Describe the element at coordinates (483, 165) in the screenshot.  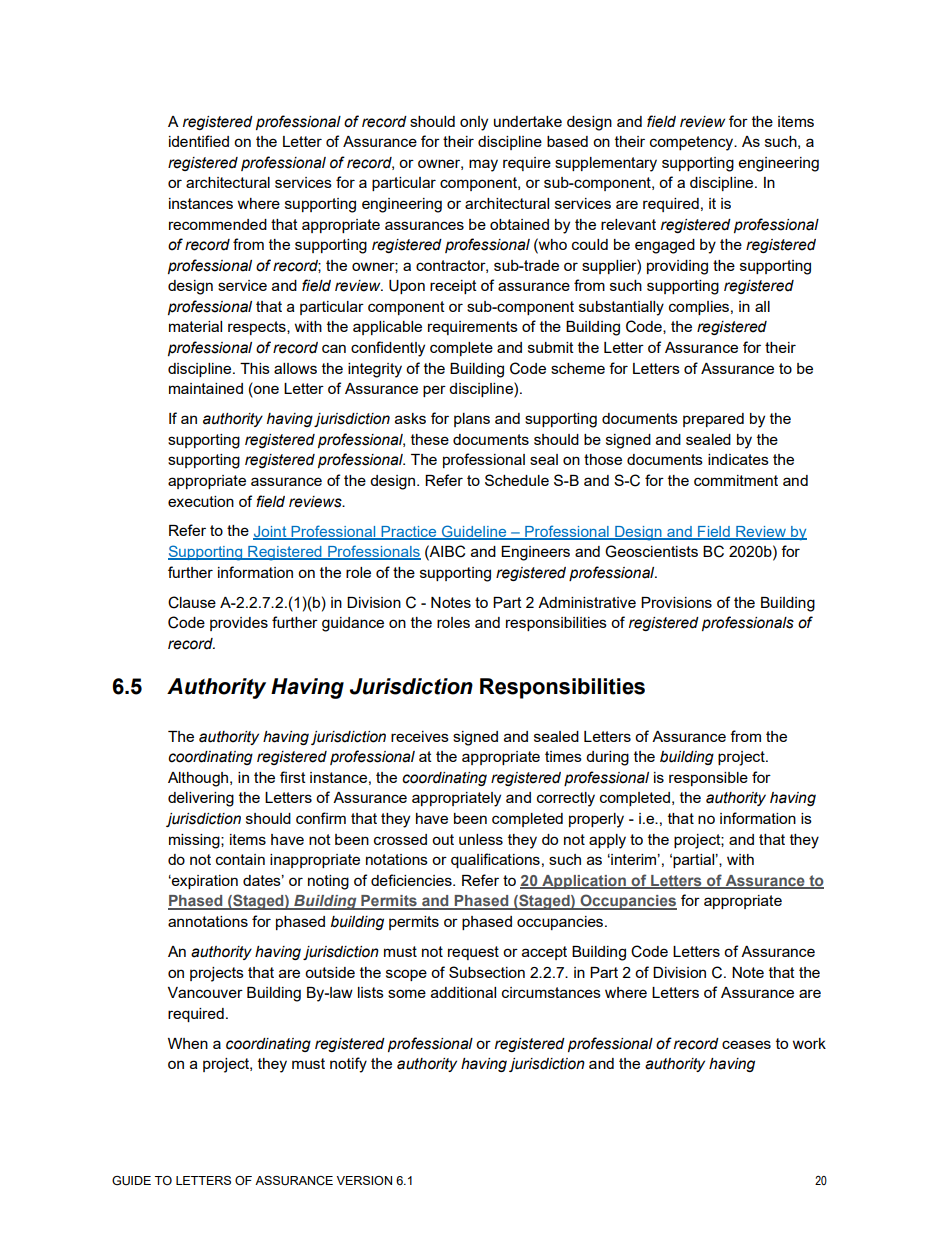
I see `may` at that location.
